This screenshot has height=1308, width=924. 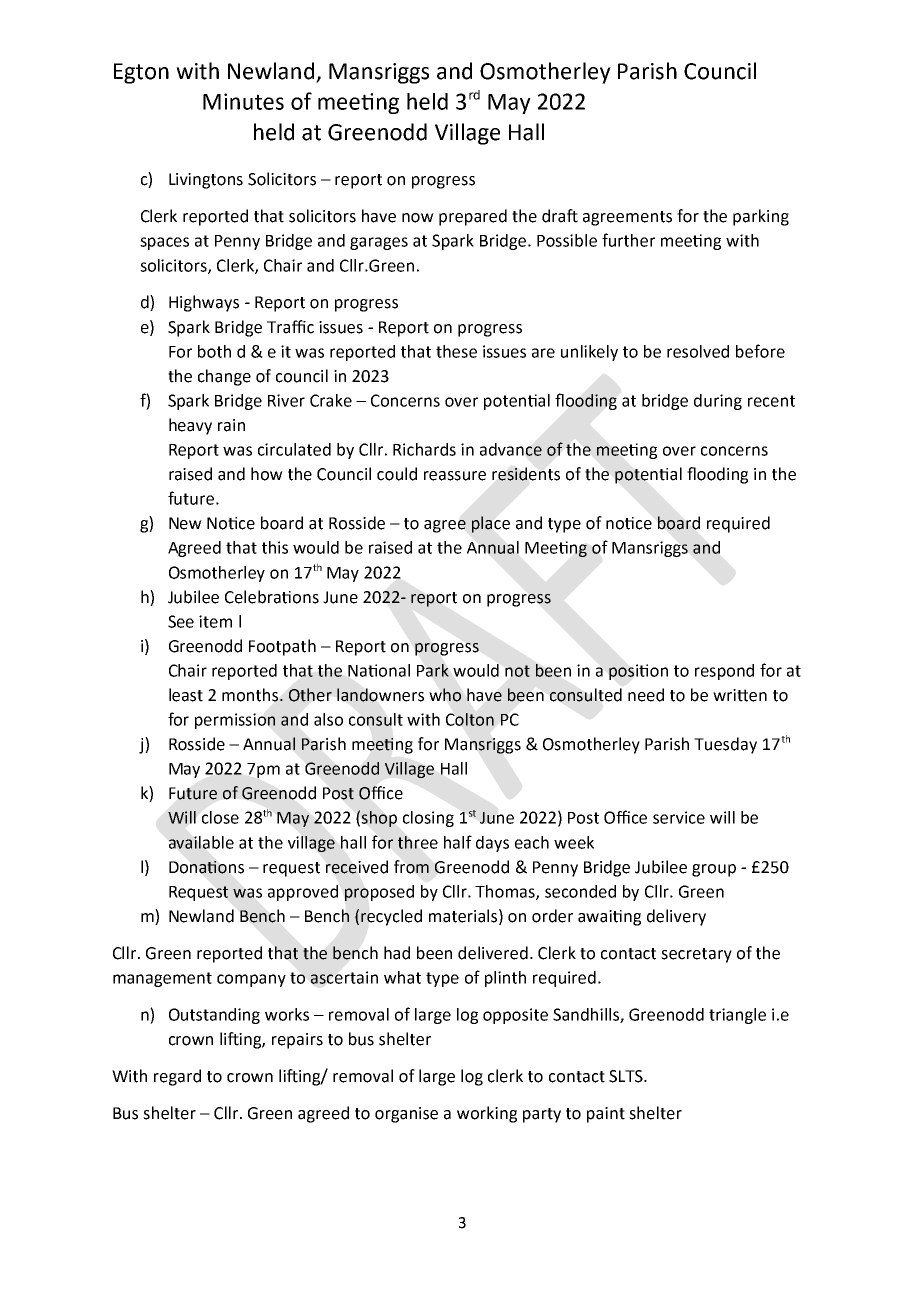 What do you see at coordinates (473, 217) in the screenshot?
I see `prepared` at bounding box center [473, 217].
